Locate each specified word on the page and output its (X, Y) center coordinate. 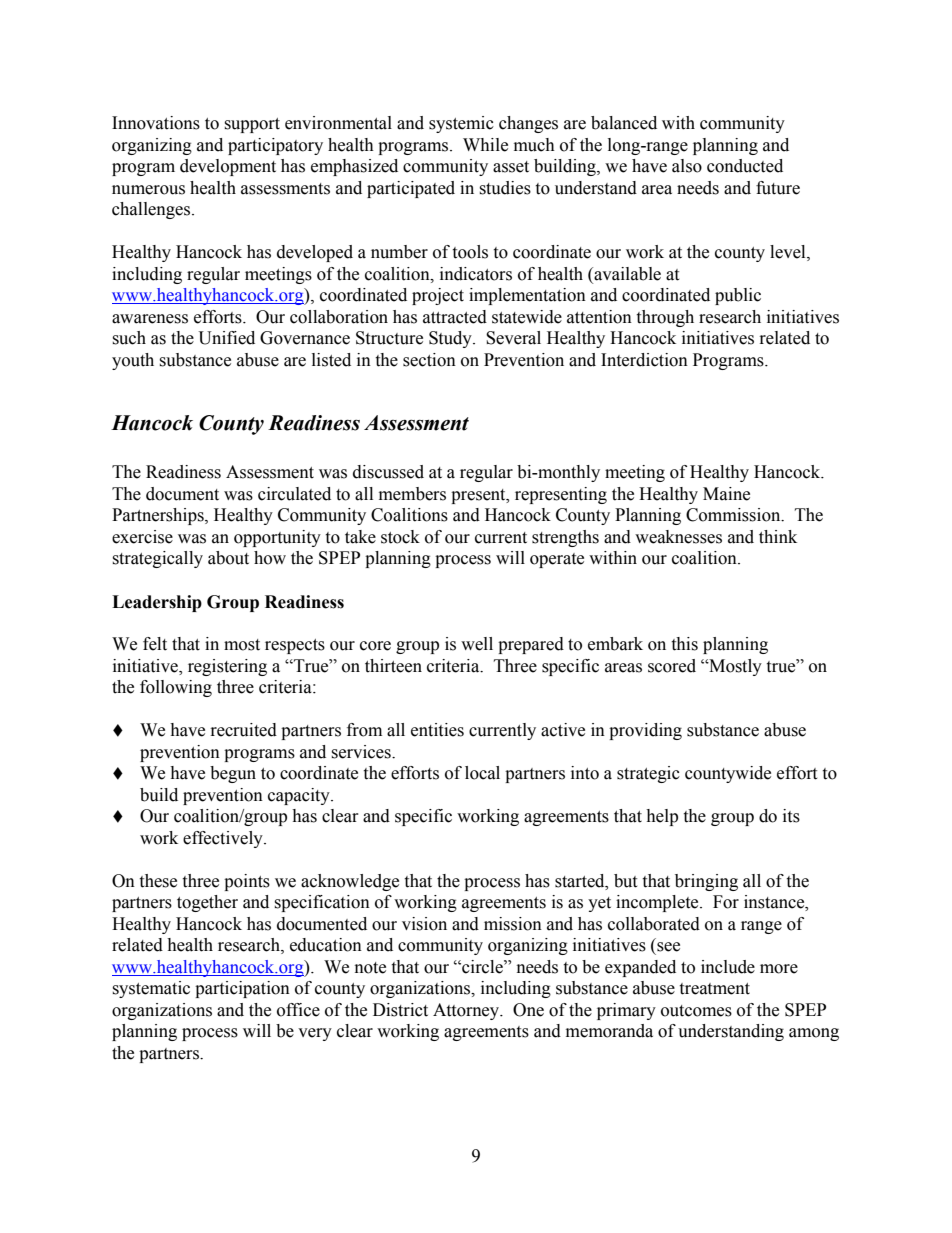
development (228, 167)
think (778, 537)
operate (557, 560)
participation (242, 989)
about (228, 558)
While (485, 145)
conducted (745, 166)
